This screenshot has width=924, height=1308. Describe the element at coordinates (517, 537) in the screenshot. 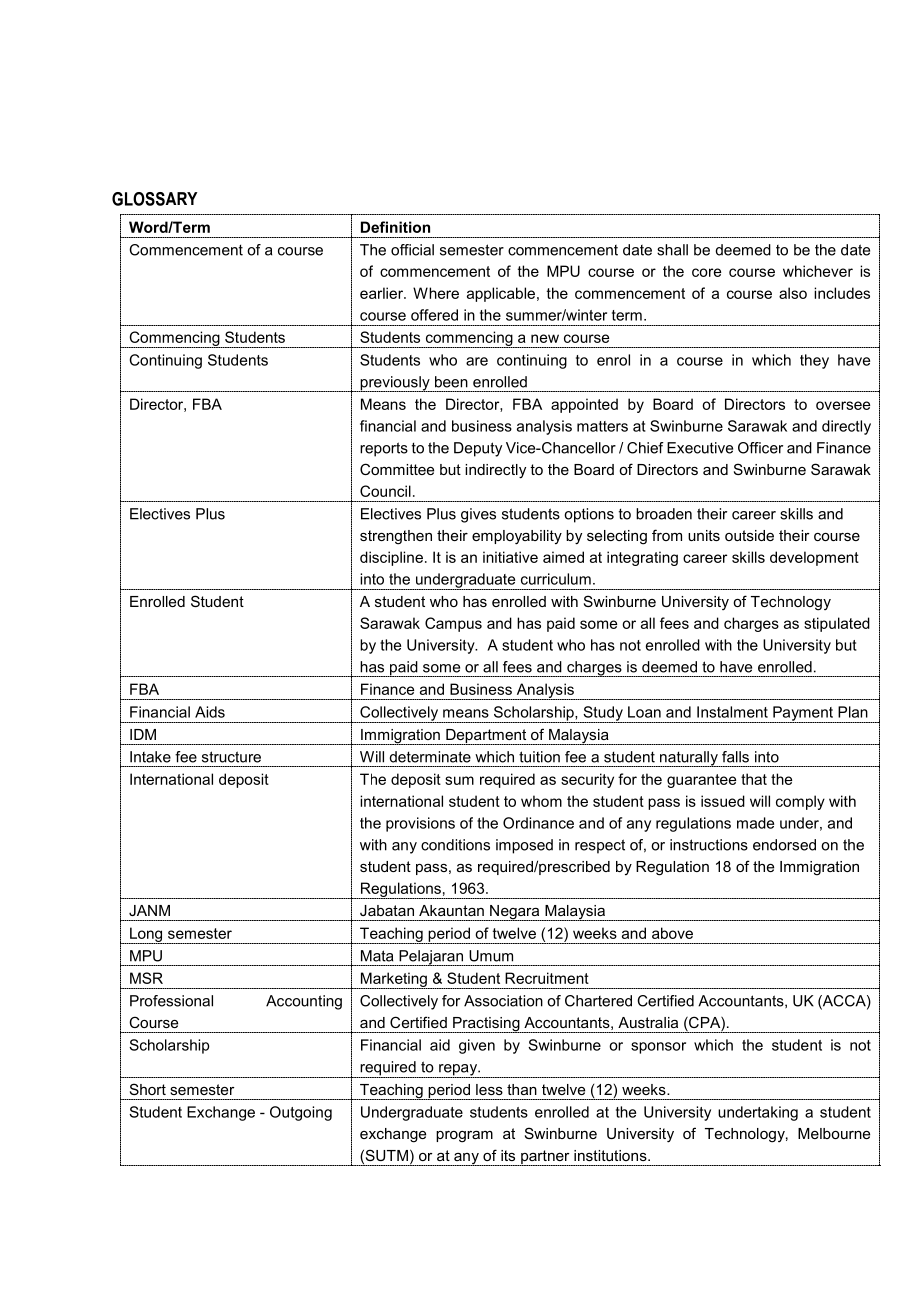

I see `employability` at that location.
